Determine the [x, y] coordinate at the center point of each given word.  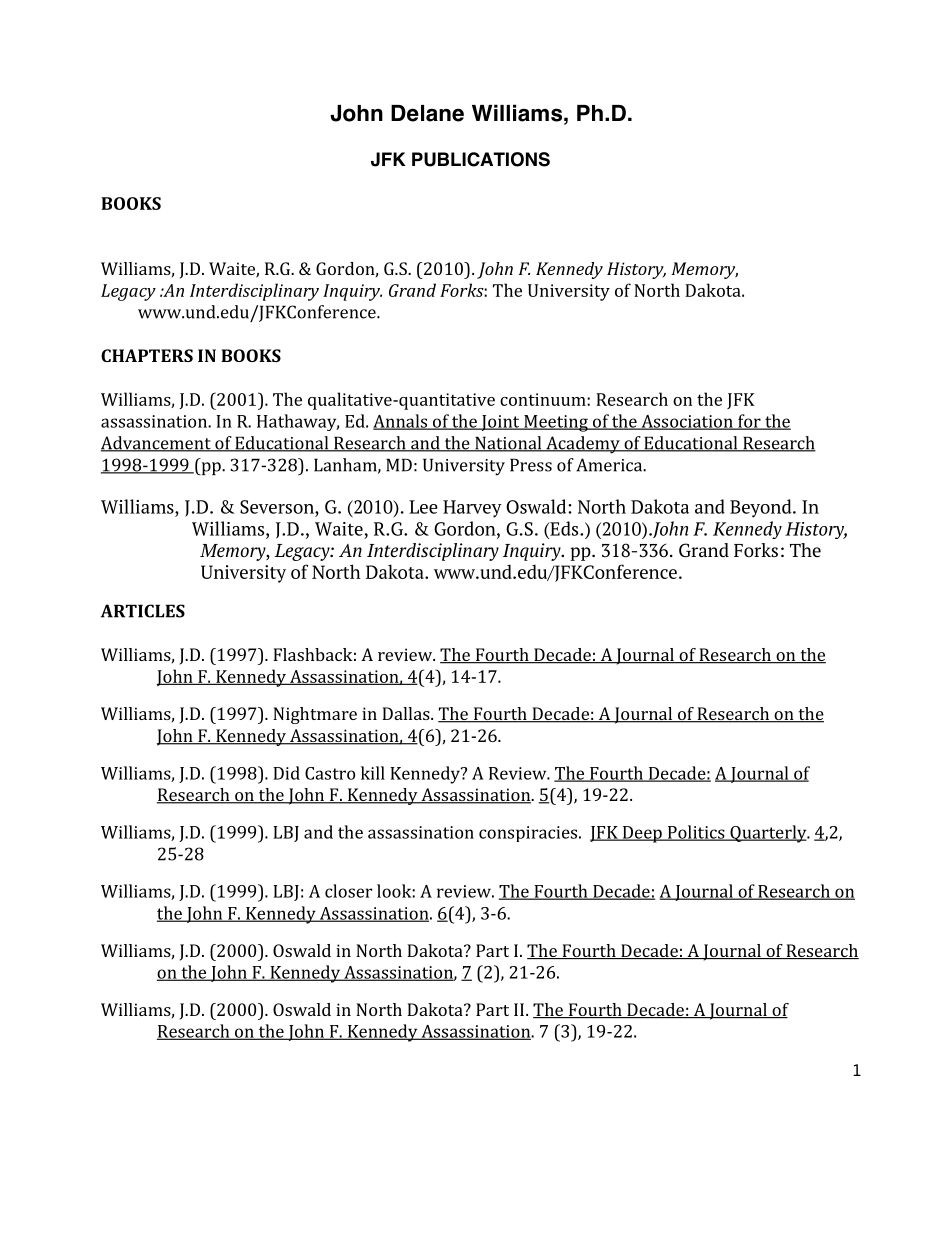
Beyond [762, 508]
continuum [544, 399]
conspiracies [529, 834]
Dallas [407, 713]
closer [348, 891]
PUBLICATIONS [481, 159]
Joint [500, 423]
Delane [427, 113]
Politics [696, 833]
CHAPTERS [147, 355]
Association [687, 422]
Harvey [472, 509]
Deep [642, 834]
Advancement [157, 444]
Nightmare [315, 715]
